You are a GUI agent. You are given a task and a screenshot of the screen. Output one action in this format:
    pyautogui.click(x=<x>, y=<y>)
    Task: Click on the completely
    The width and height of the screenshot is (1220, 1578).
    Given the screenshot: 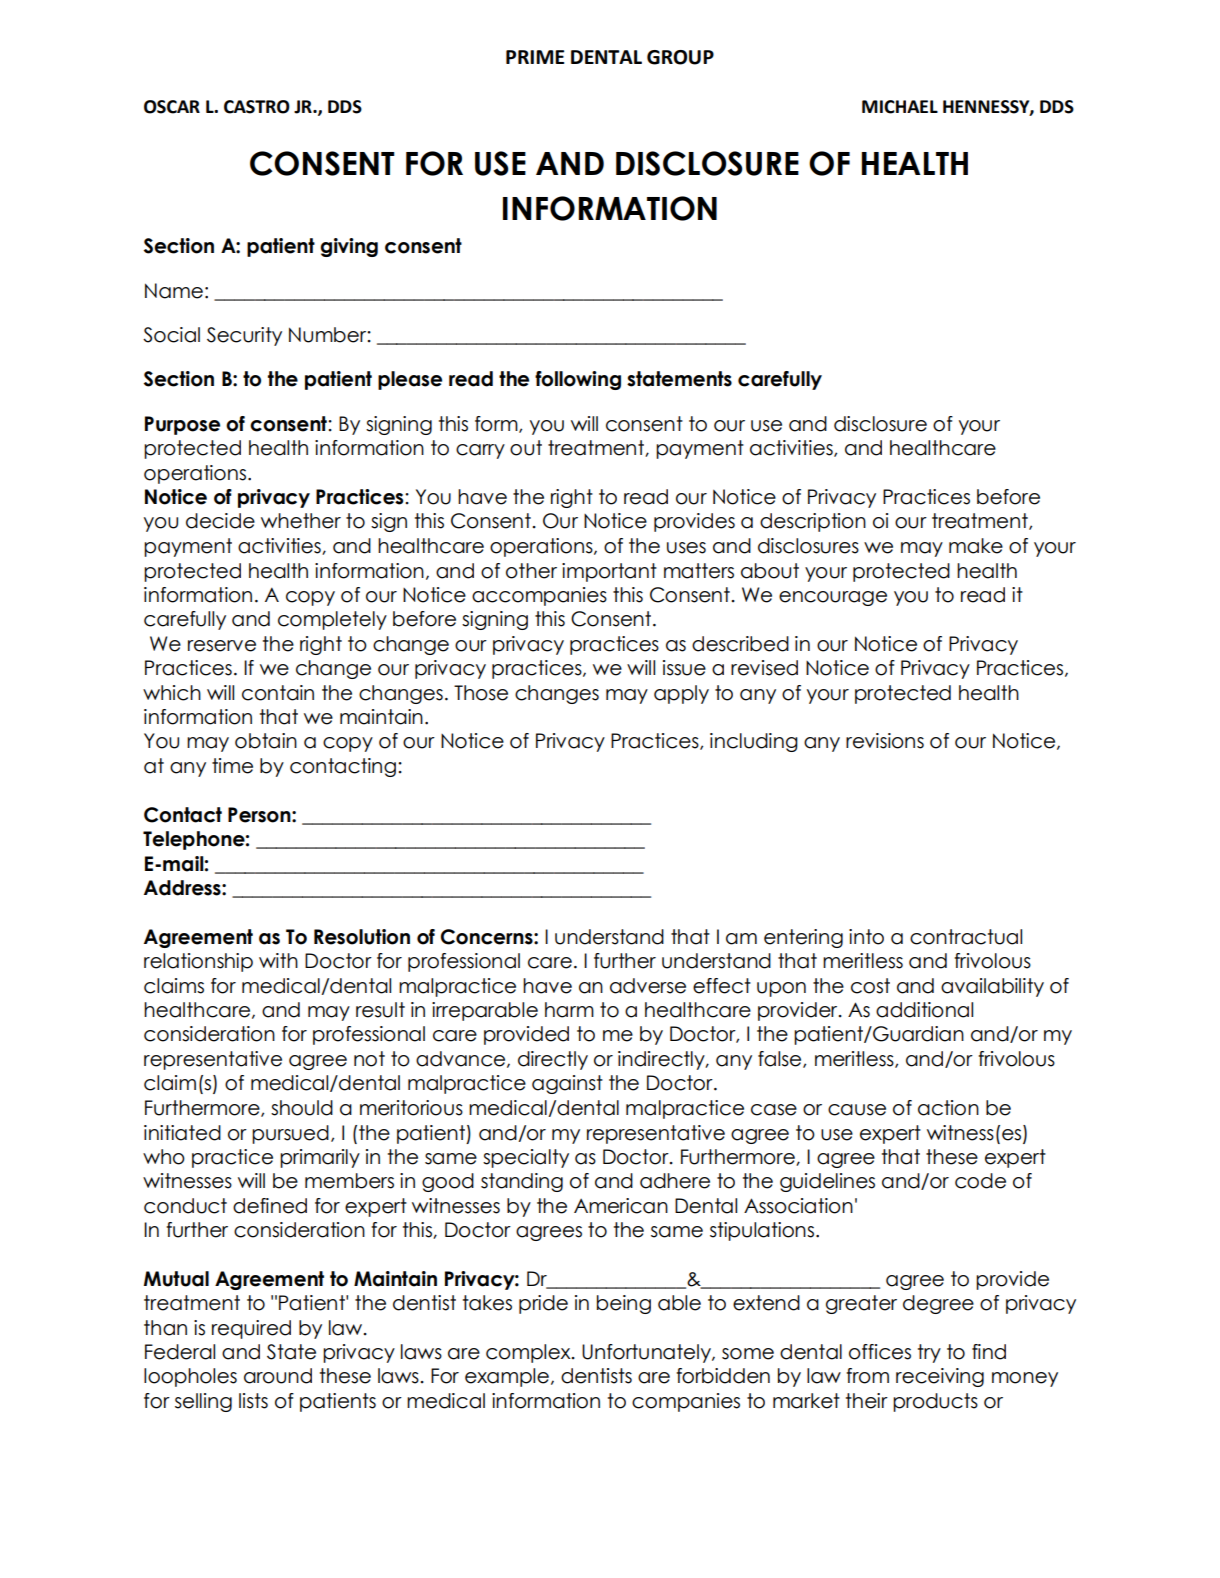 What is the action you would take?
    pyautogui.click(x=332, y=620)
